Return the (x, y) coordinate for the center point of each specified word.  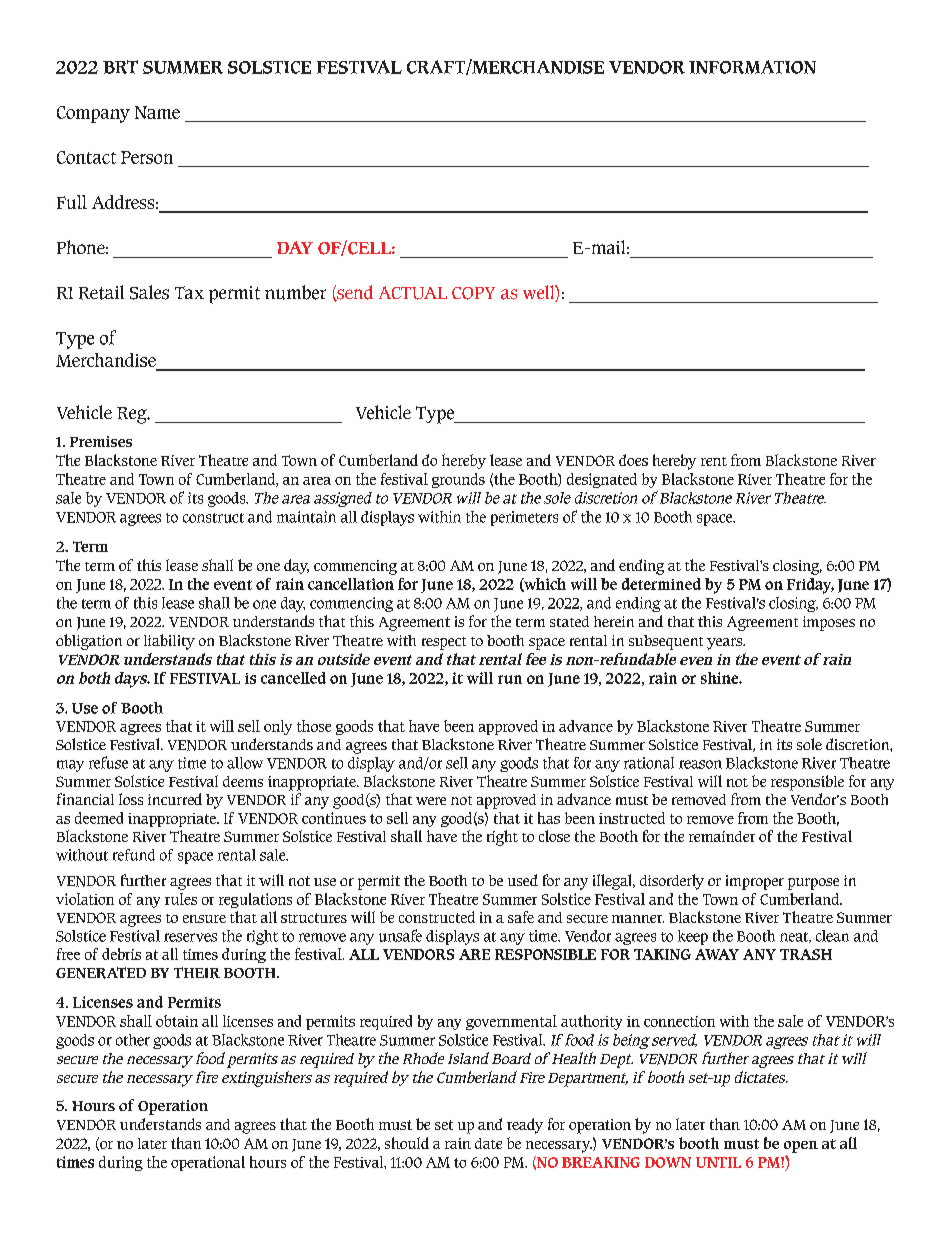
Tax (189, 292)
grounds (458, 480)
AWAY (717, 954)
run (510, 679)
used (523, 880)
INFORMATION (752, 67)
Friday (810, 586)
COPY (473, 293)
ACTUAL (413, 293)
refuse (108, 762)
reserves (190, 937)
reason (700, 764)
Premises (101, 441)
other (133, 1040)
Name (157, 112)
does (633, 460)
